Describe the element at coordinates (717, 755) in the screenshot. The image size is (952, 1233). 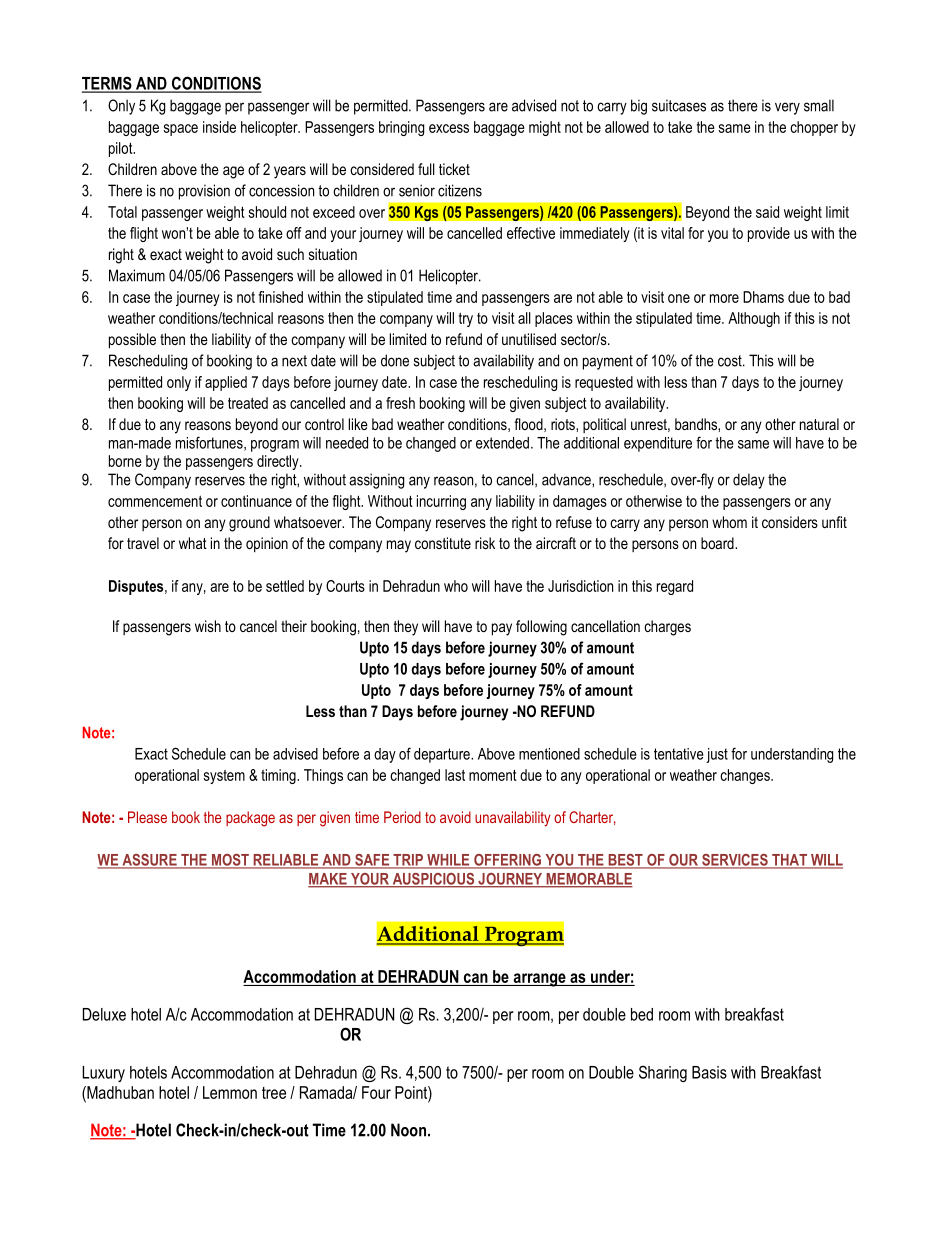
I see `just` at that location.
